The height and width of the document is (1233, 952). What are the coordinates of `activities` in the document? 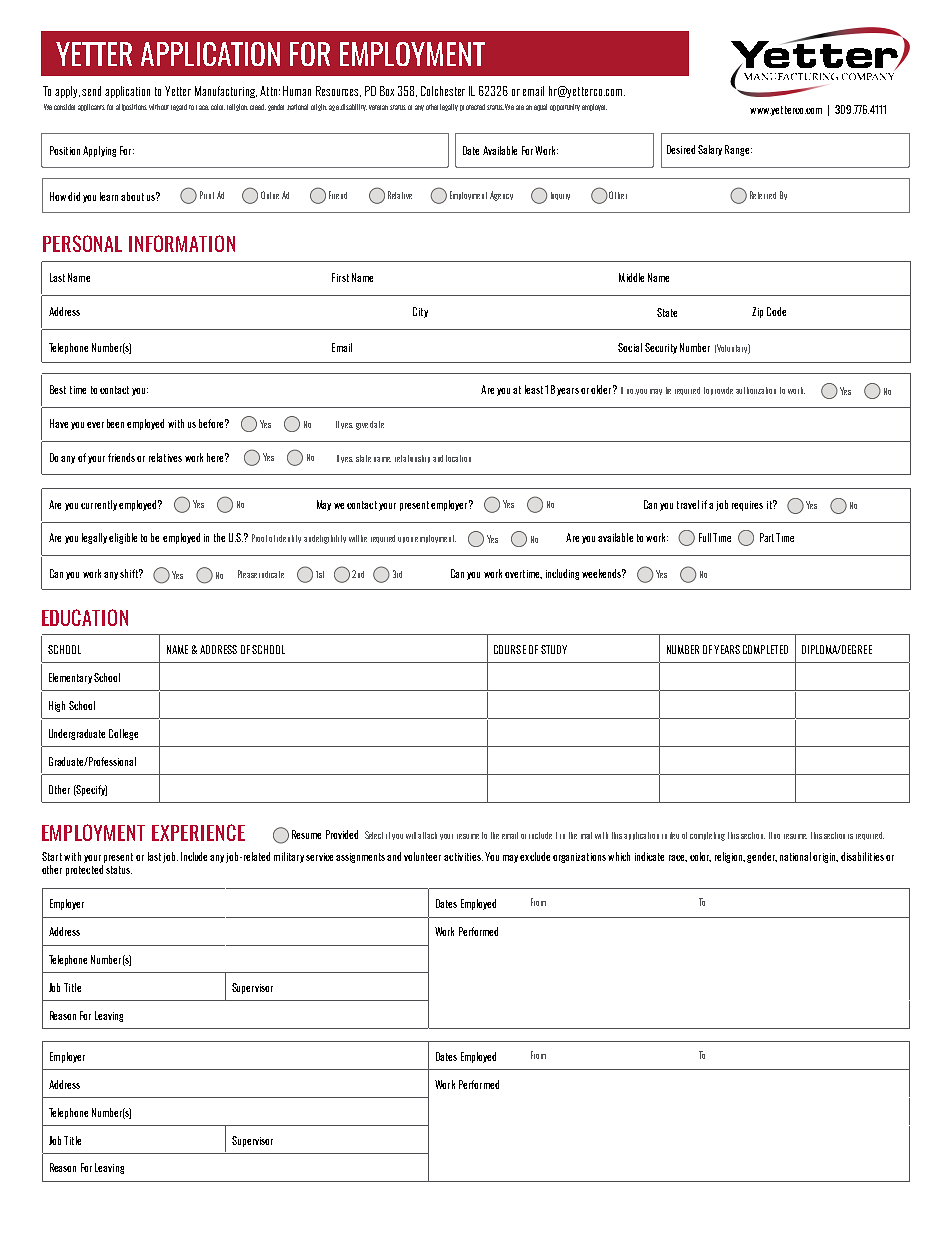 It's located at (463, 857).
